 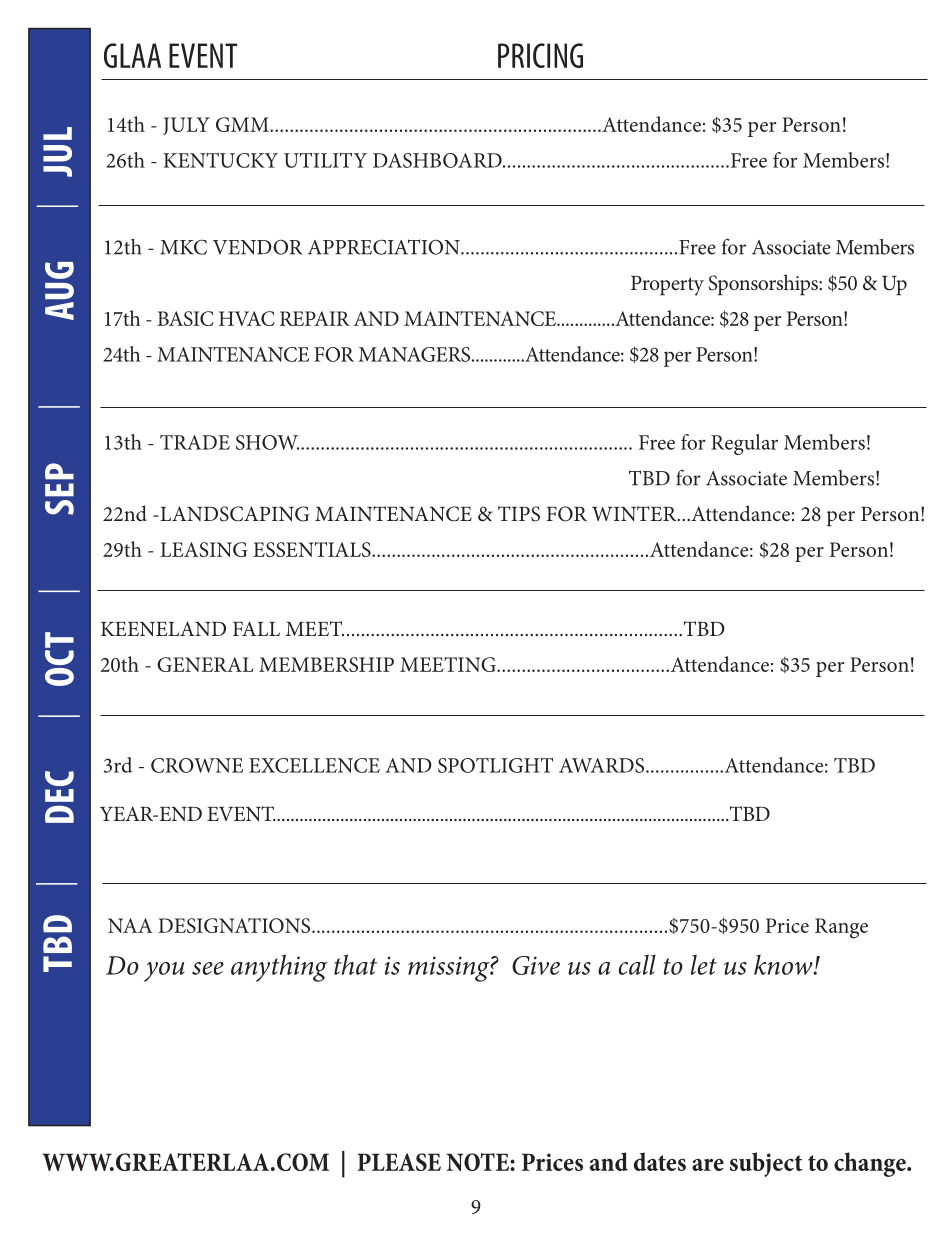 I want to click on SPOTLIGHT, so click(x=495, y=765).
